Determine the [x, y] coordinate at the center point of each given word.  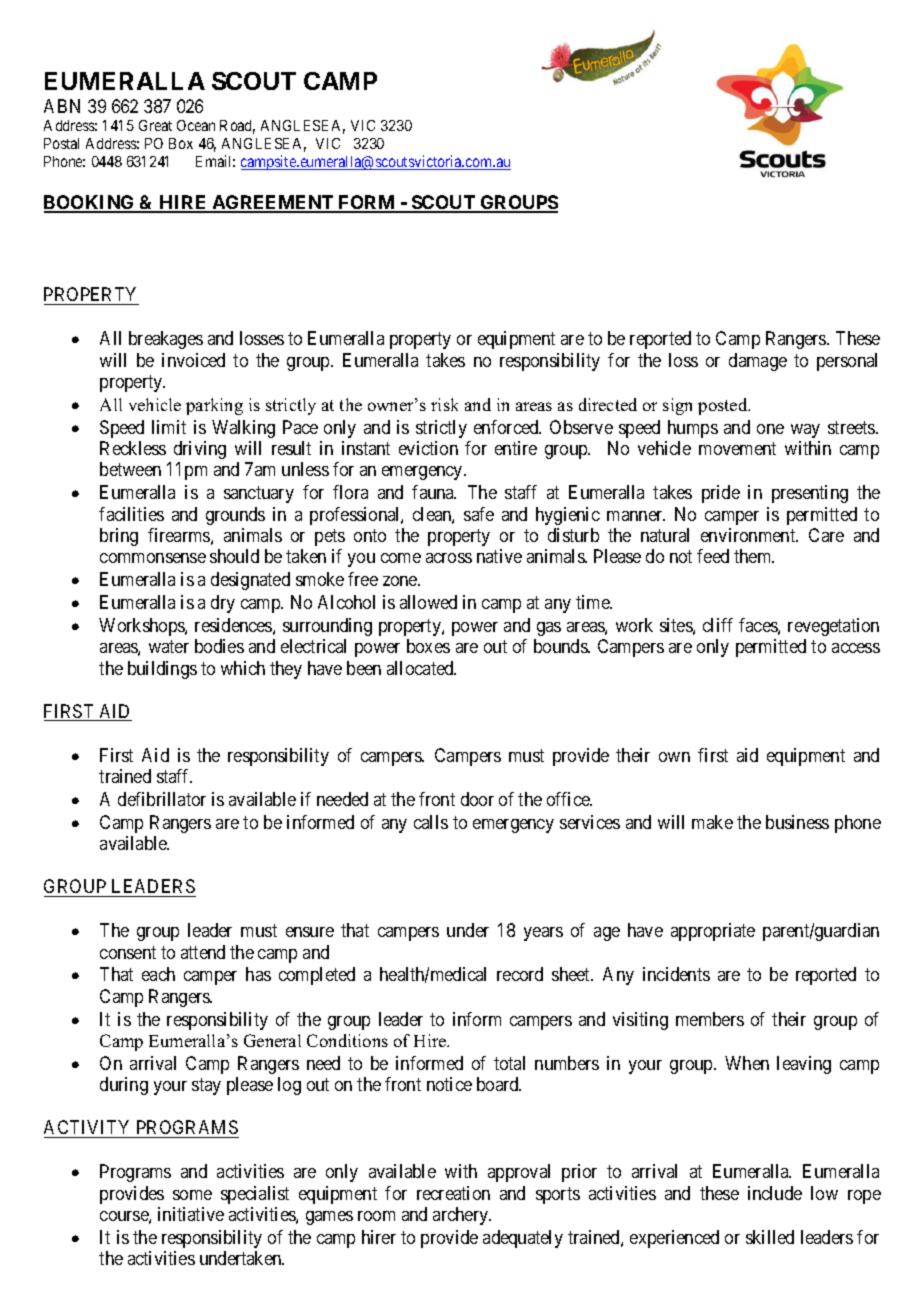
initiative [191, 1214]
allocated [421, 668]
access [856, 648]
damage [758, 362]
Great [155, 125]
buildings [162, 670]
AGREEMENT [273, 203]
